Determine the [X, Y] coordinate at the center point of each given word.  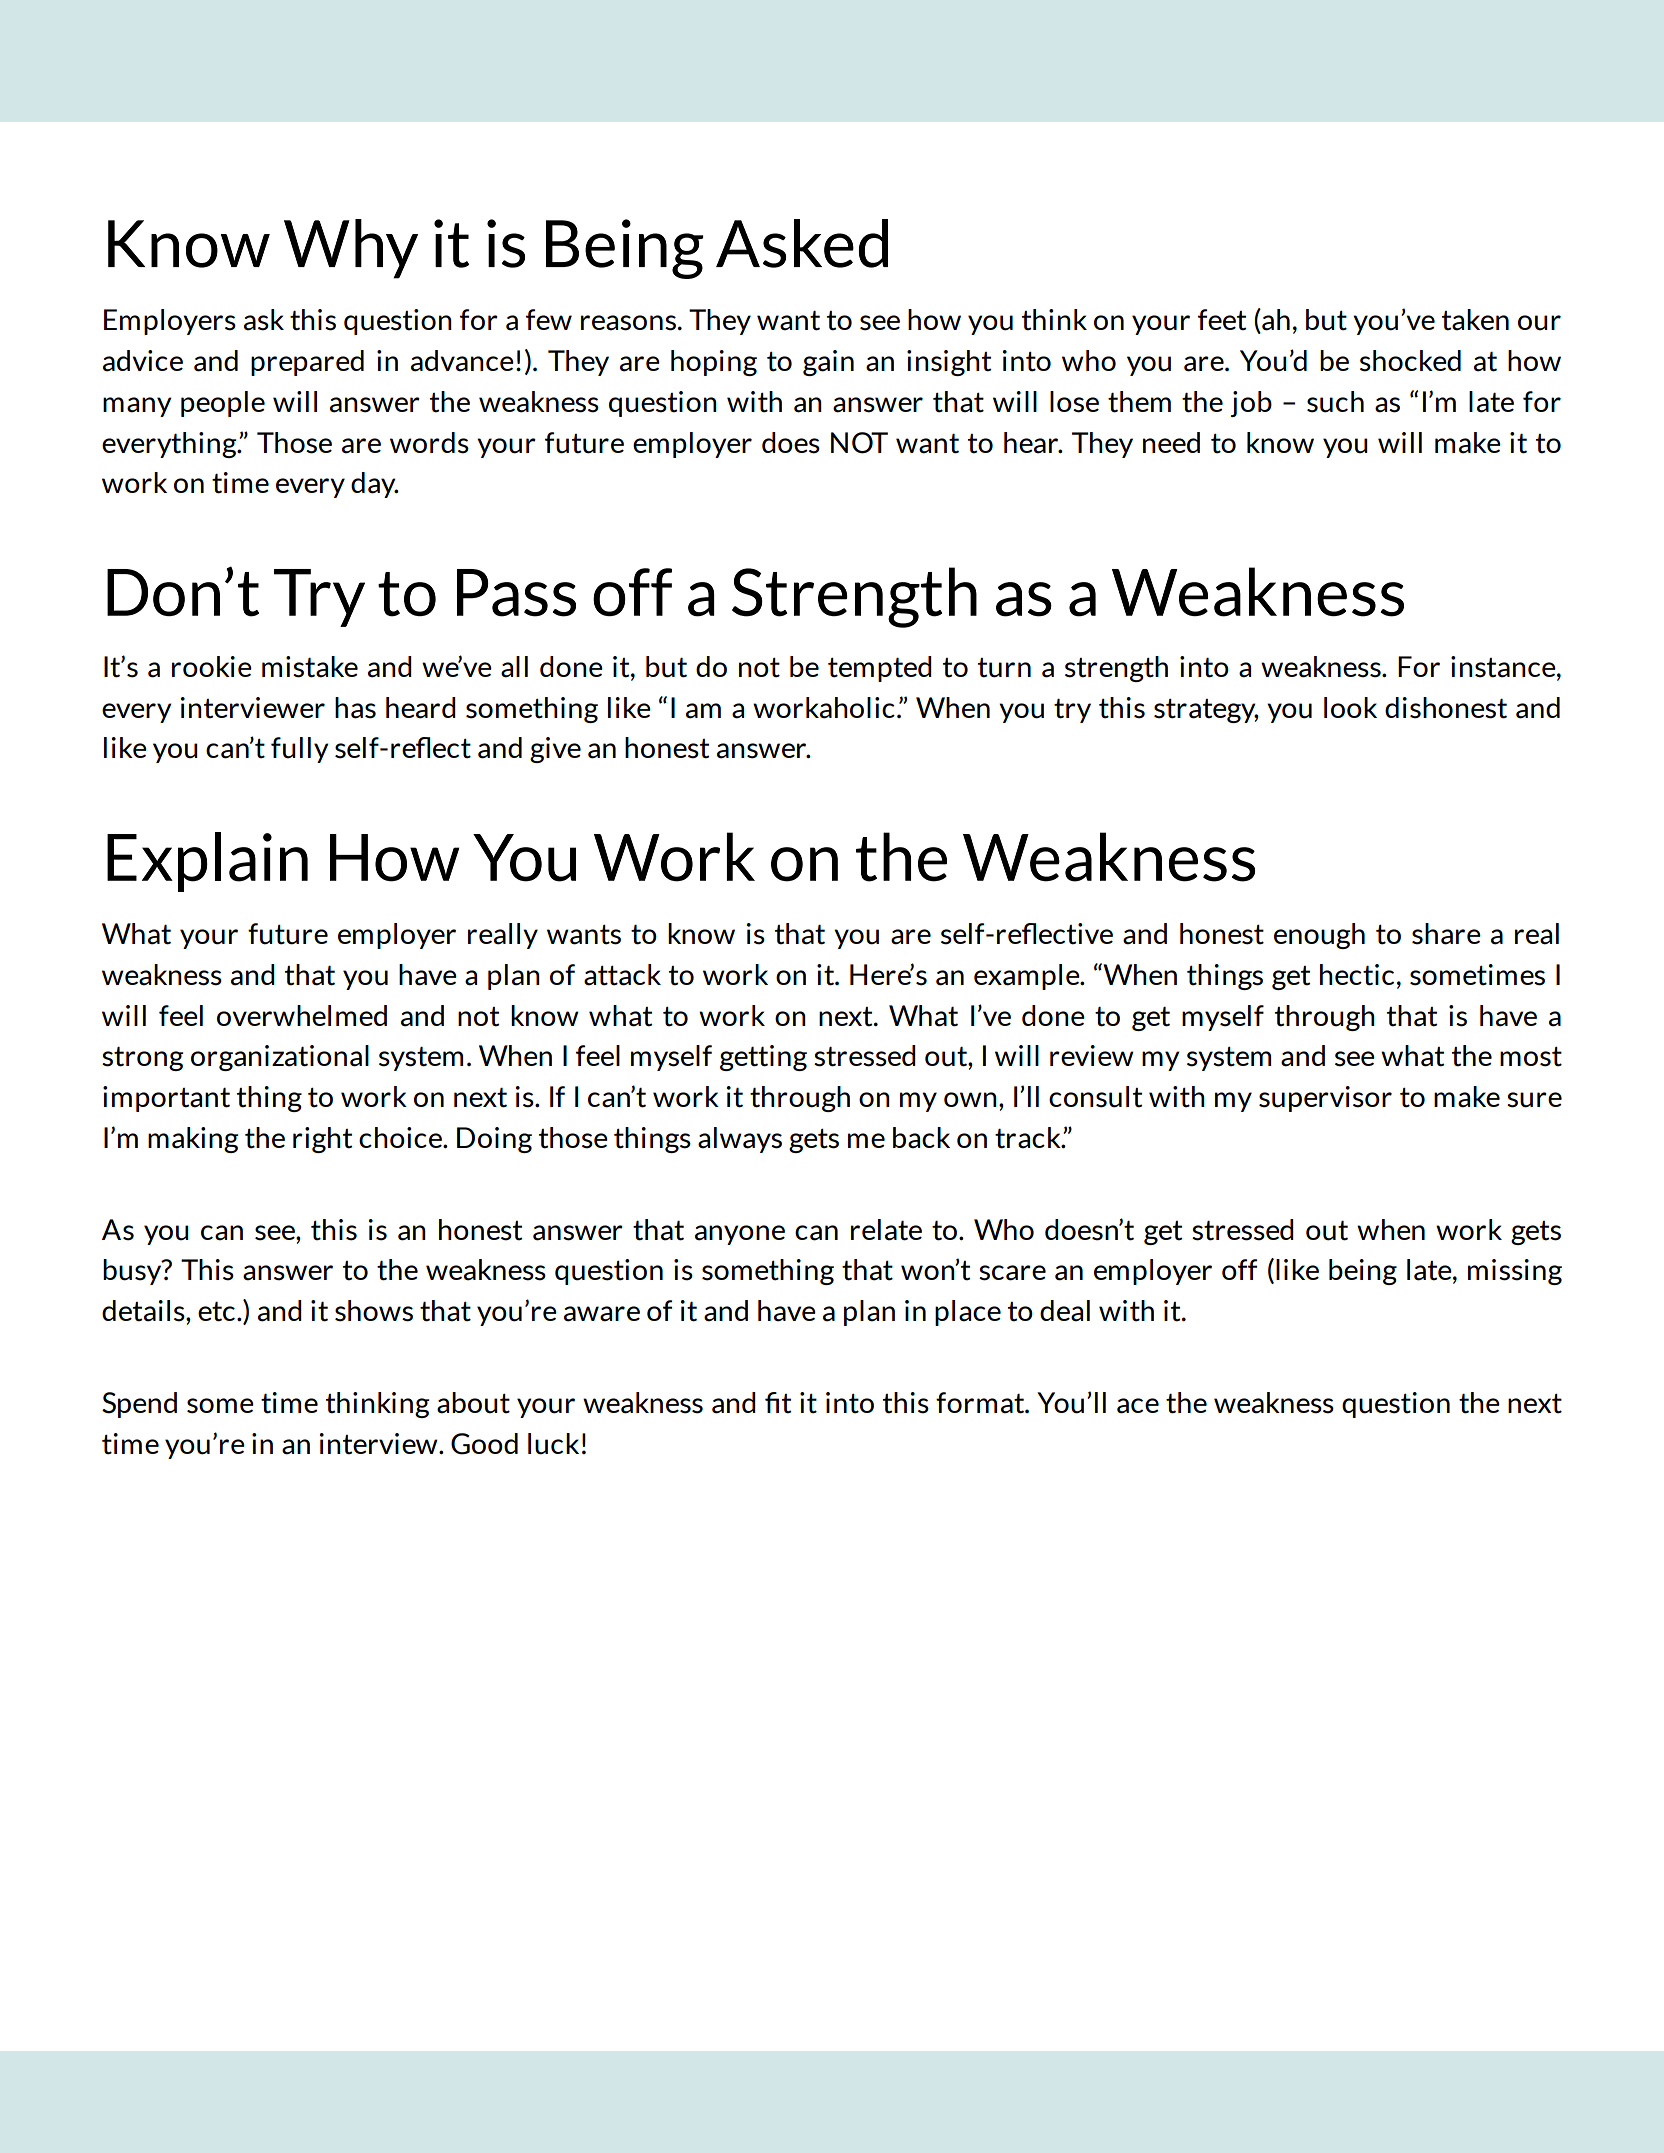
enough [1319, 936]
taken [1475, 320]
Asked [802, 243]
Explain [207, 862]
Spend [139, 1405]
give [555, 750]
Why [351, 249]
